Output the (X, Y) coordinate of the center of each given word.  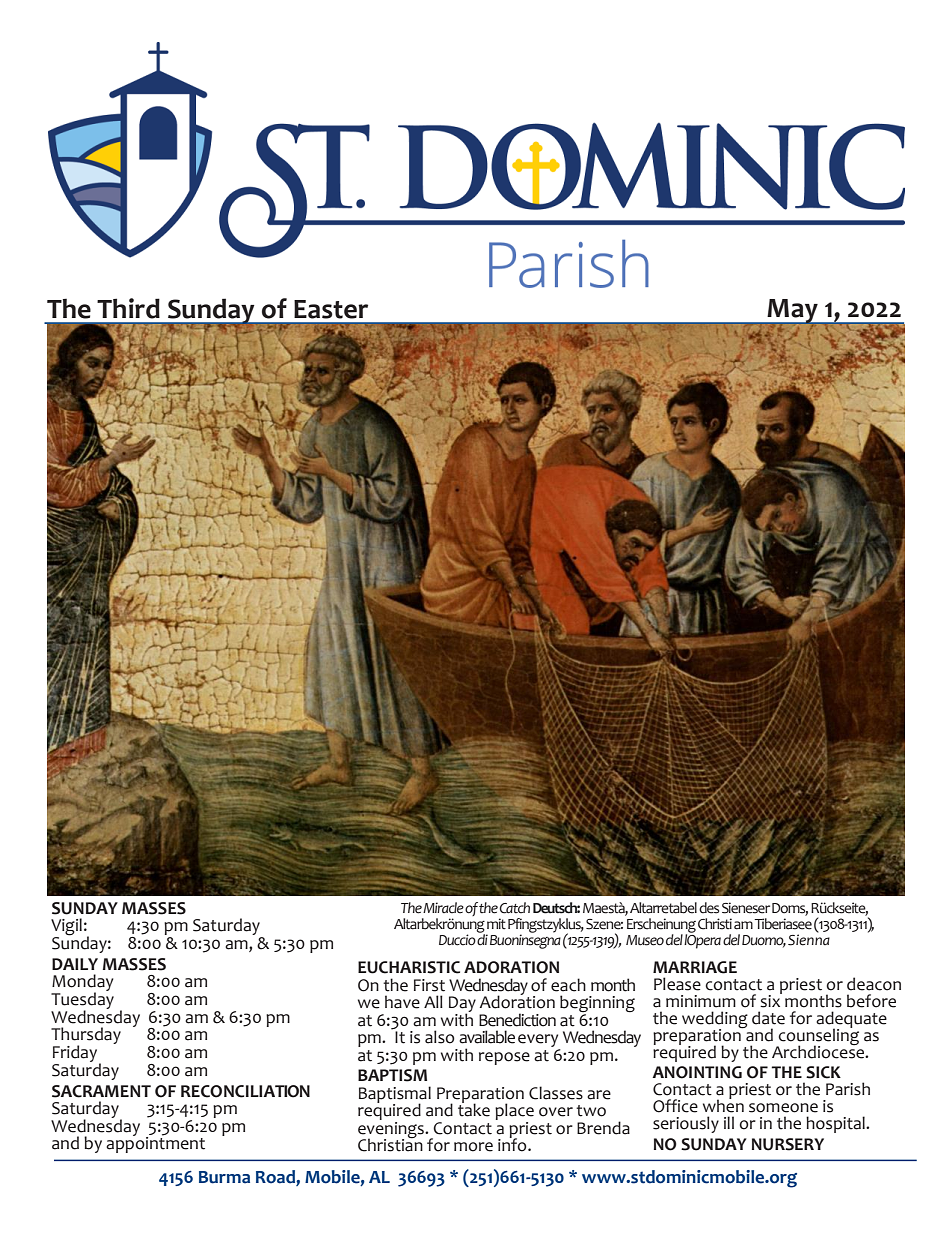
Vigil (66, 928)
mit (496, 923)
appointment (155, 1144)
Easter (331, 309)
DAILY (75, 964)
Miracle (443, 908)
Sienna (809, 939)
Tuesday (82, 1001)
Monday (82, 984)
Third (128, 308)
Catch (514, 908)
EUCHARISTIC (409, 967)
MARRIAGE (695, 967)
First (429, 985)
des (709, 908)
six (771, 1000)
